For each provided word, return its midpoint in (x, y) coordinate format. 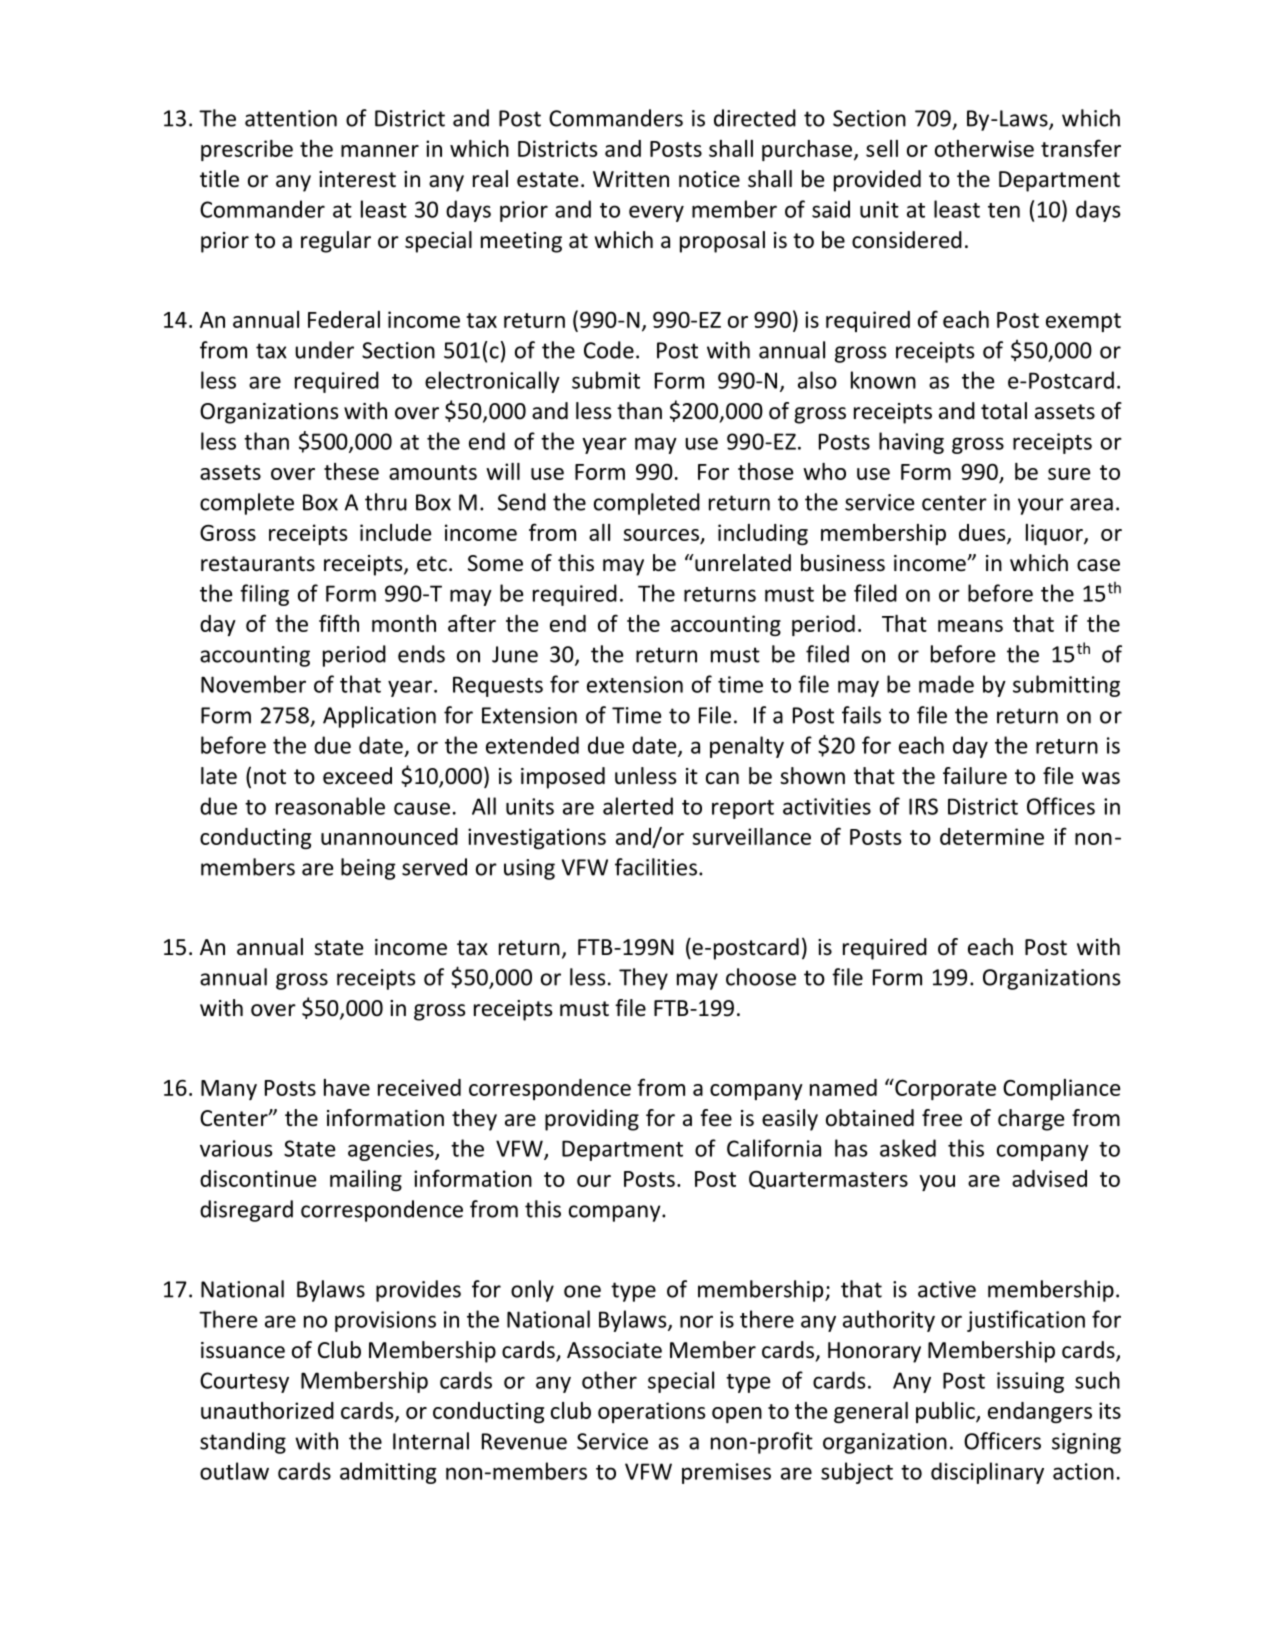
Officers (1002, 1441)
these (351, 471)
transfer (1081, 148)
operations (652, 1412)
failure (975, 776)
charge (1031, 1120)
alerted (638, 806)
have (347, 1087)
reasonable (330, 806)
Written (631, 179)
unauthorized (267, 1410)
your (1041, 506)
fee (716, 1118)
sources (661, 535)
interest (357, 179)
